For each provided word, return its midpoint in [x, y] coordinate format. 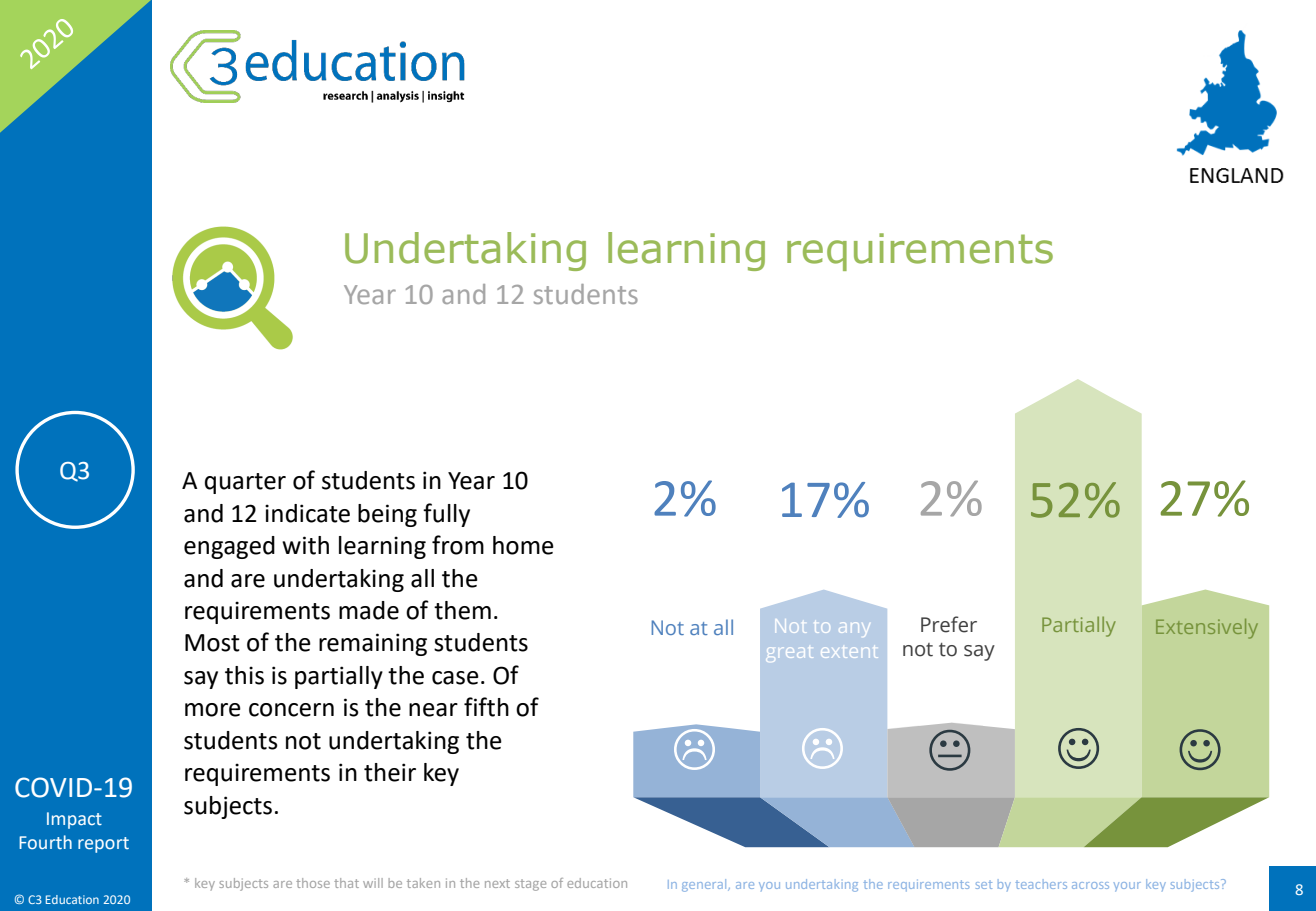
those [313, 883]
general [705, 885]
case [455, 678]
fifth [486, 707]
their [390, 772]
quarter [245, 483]
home [523, 545]
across [1090, 885]
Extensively [1207, 629]
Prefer [949, 624]
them [462, 610]
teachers [1041, 884]
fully [446, 515]
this [244, 675]
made [369, 610]
